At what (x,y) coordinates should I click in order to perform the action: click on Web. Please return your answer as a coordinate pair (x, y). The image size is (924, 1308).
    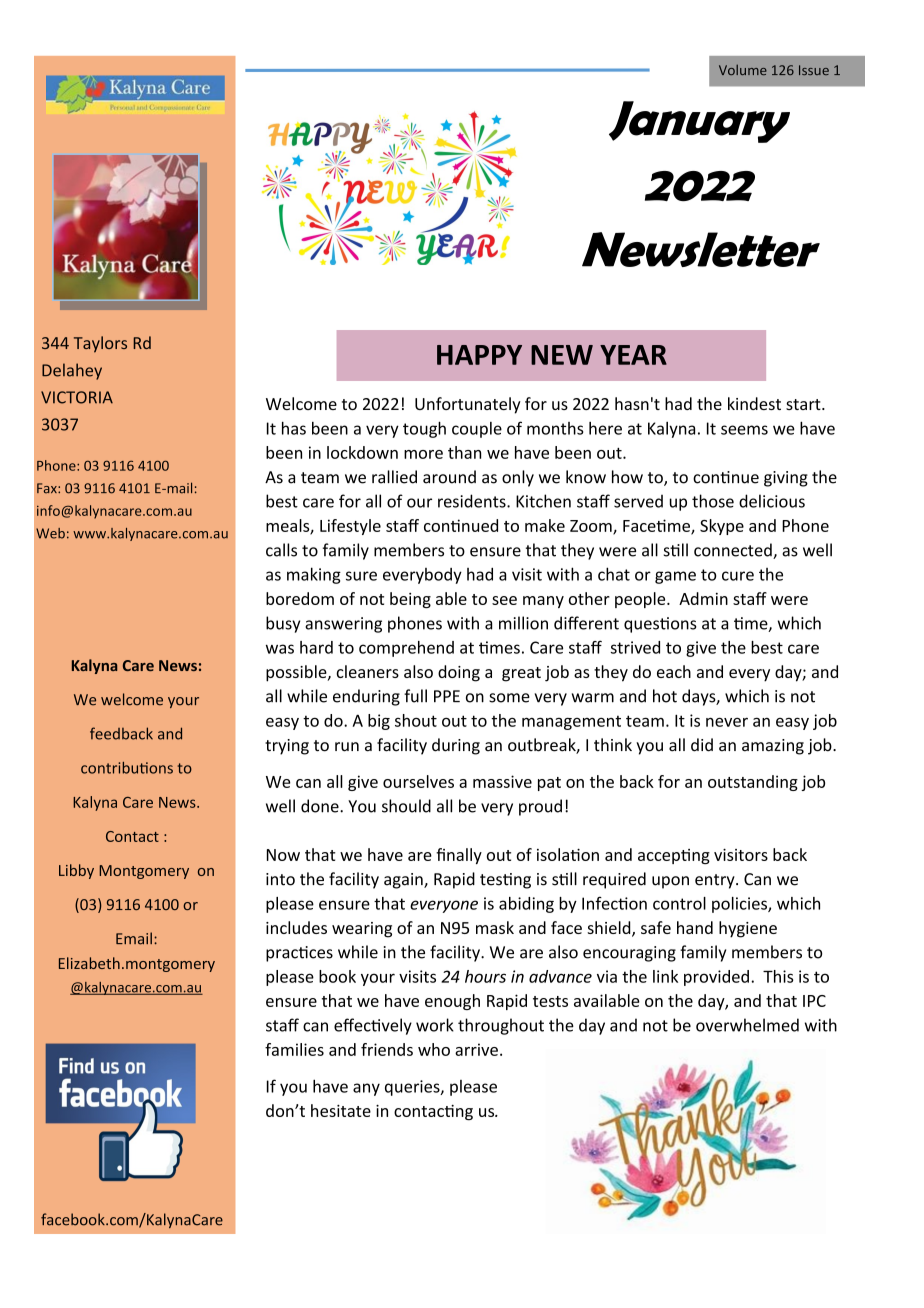
    Looking at the image, I should click on (50, 533).
